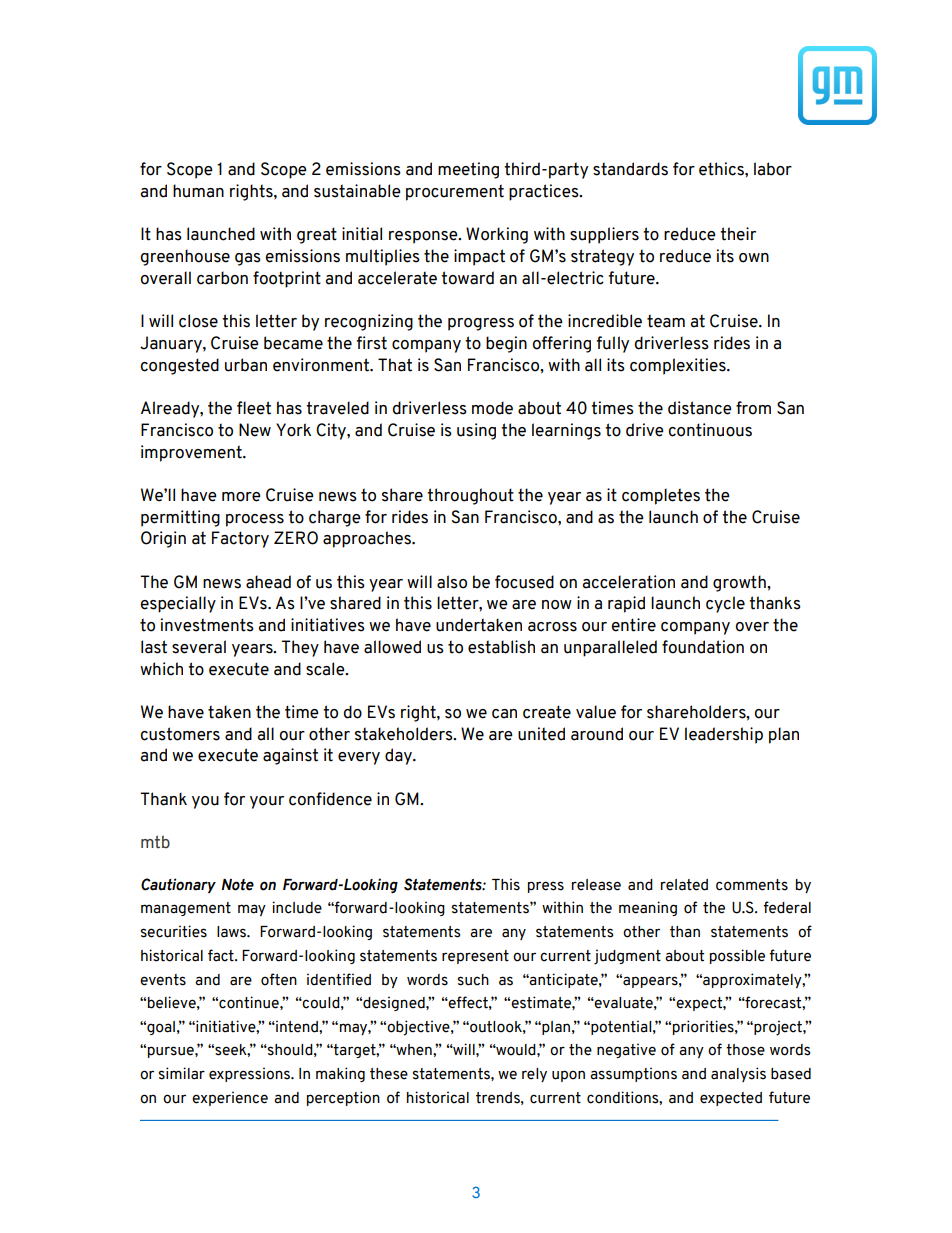 The image size is (952, 1233). I want to click on analysis, so click(738, 1074).
